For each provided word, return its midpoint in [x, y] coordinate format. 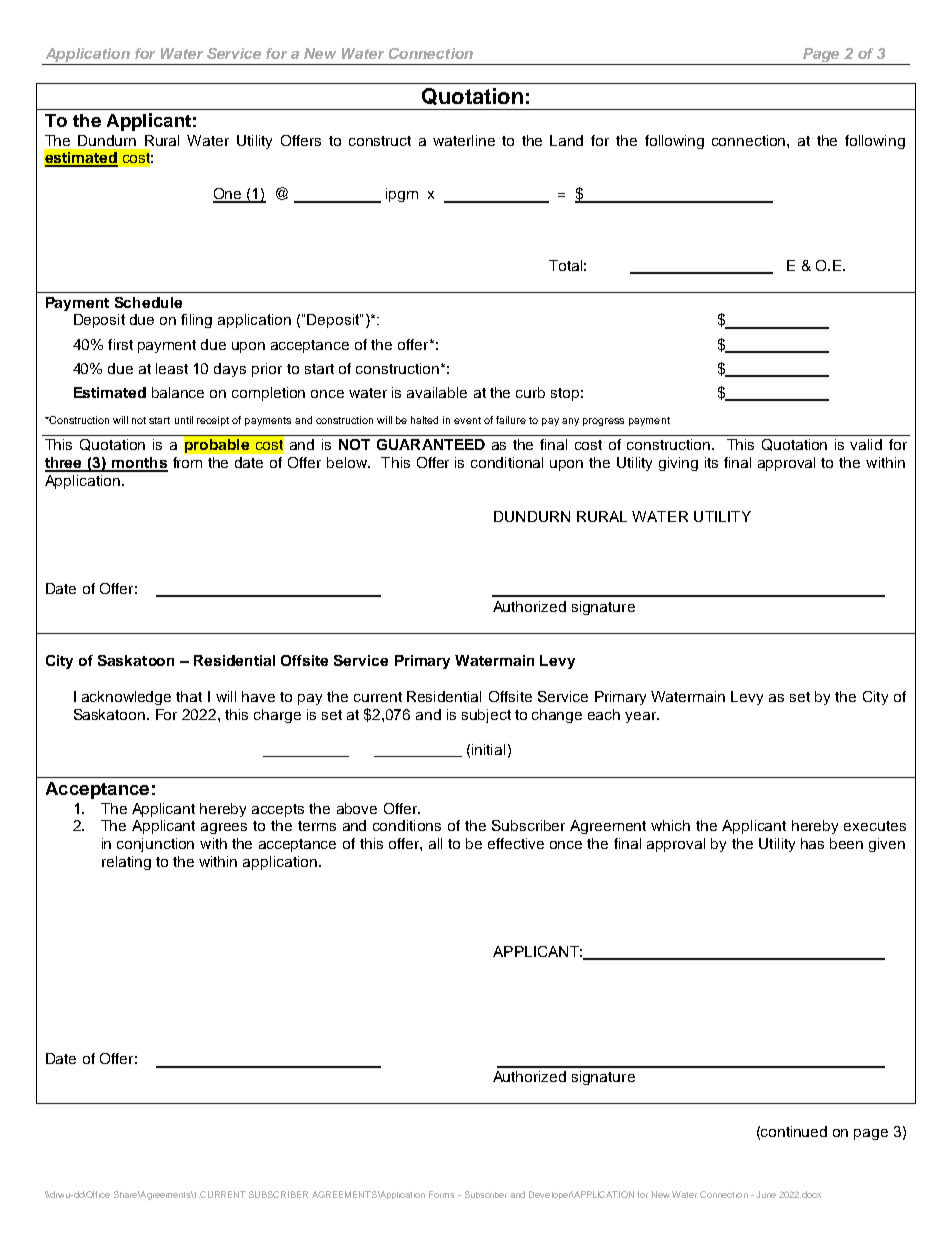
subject [486, 716]
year [641, 717]
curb [530, 392]
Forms [441, 1194]
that [189, 696]
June [766, 1194]
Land [566, 140]
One [228, 195]
